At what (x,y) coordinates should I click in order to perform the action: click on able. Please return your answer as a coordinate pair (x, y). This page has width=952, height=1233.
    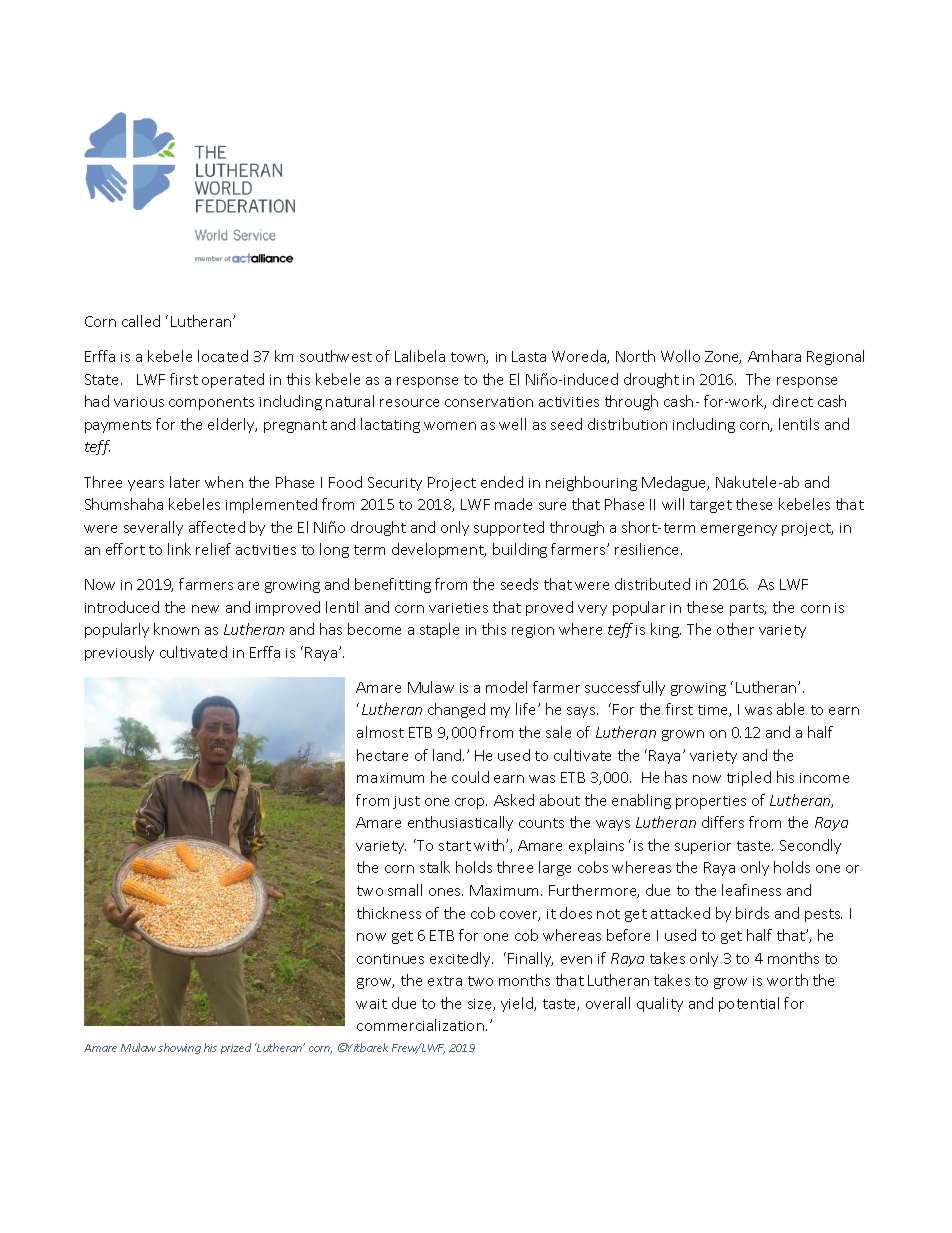
    Looking at the image, I should click on (790, 709).
